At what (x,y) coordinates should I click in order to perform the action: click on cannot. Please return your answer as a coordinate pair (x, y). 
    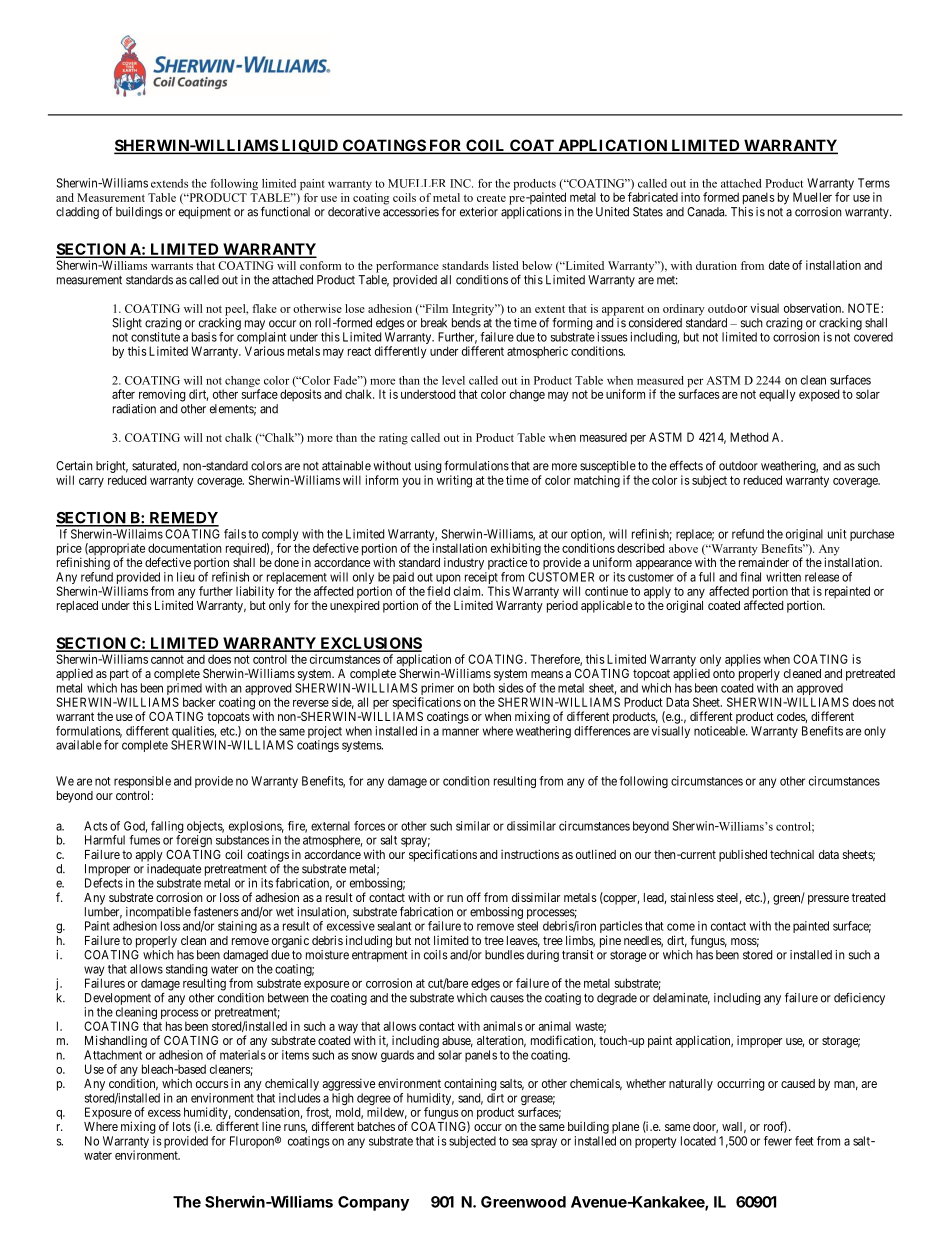
    Looking at the image, I should click on (167, 659).
